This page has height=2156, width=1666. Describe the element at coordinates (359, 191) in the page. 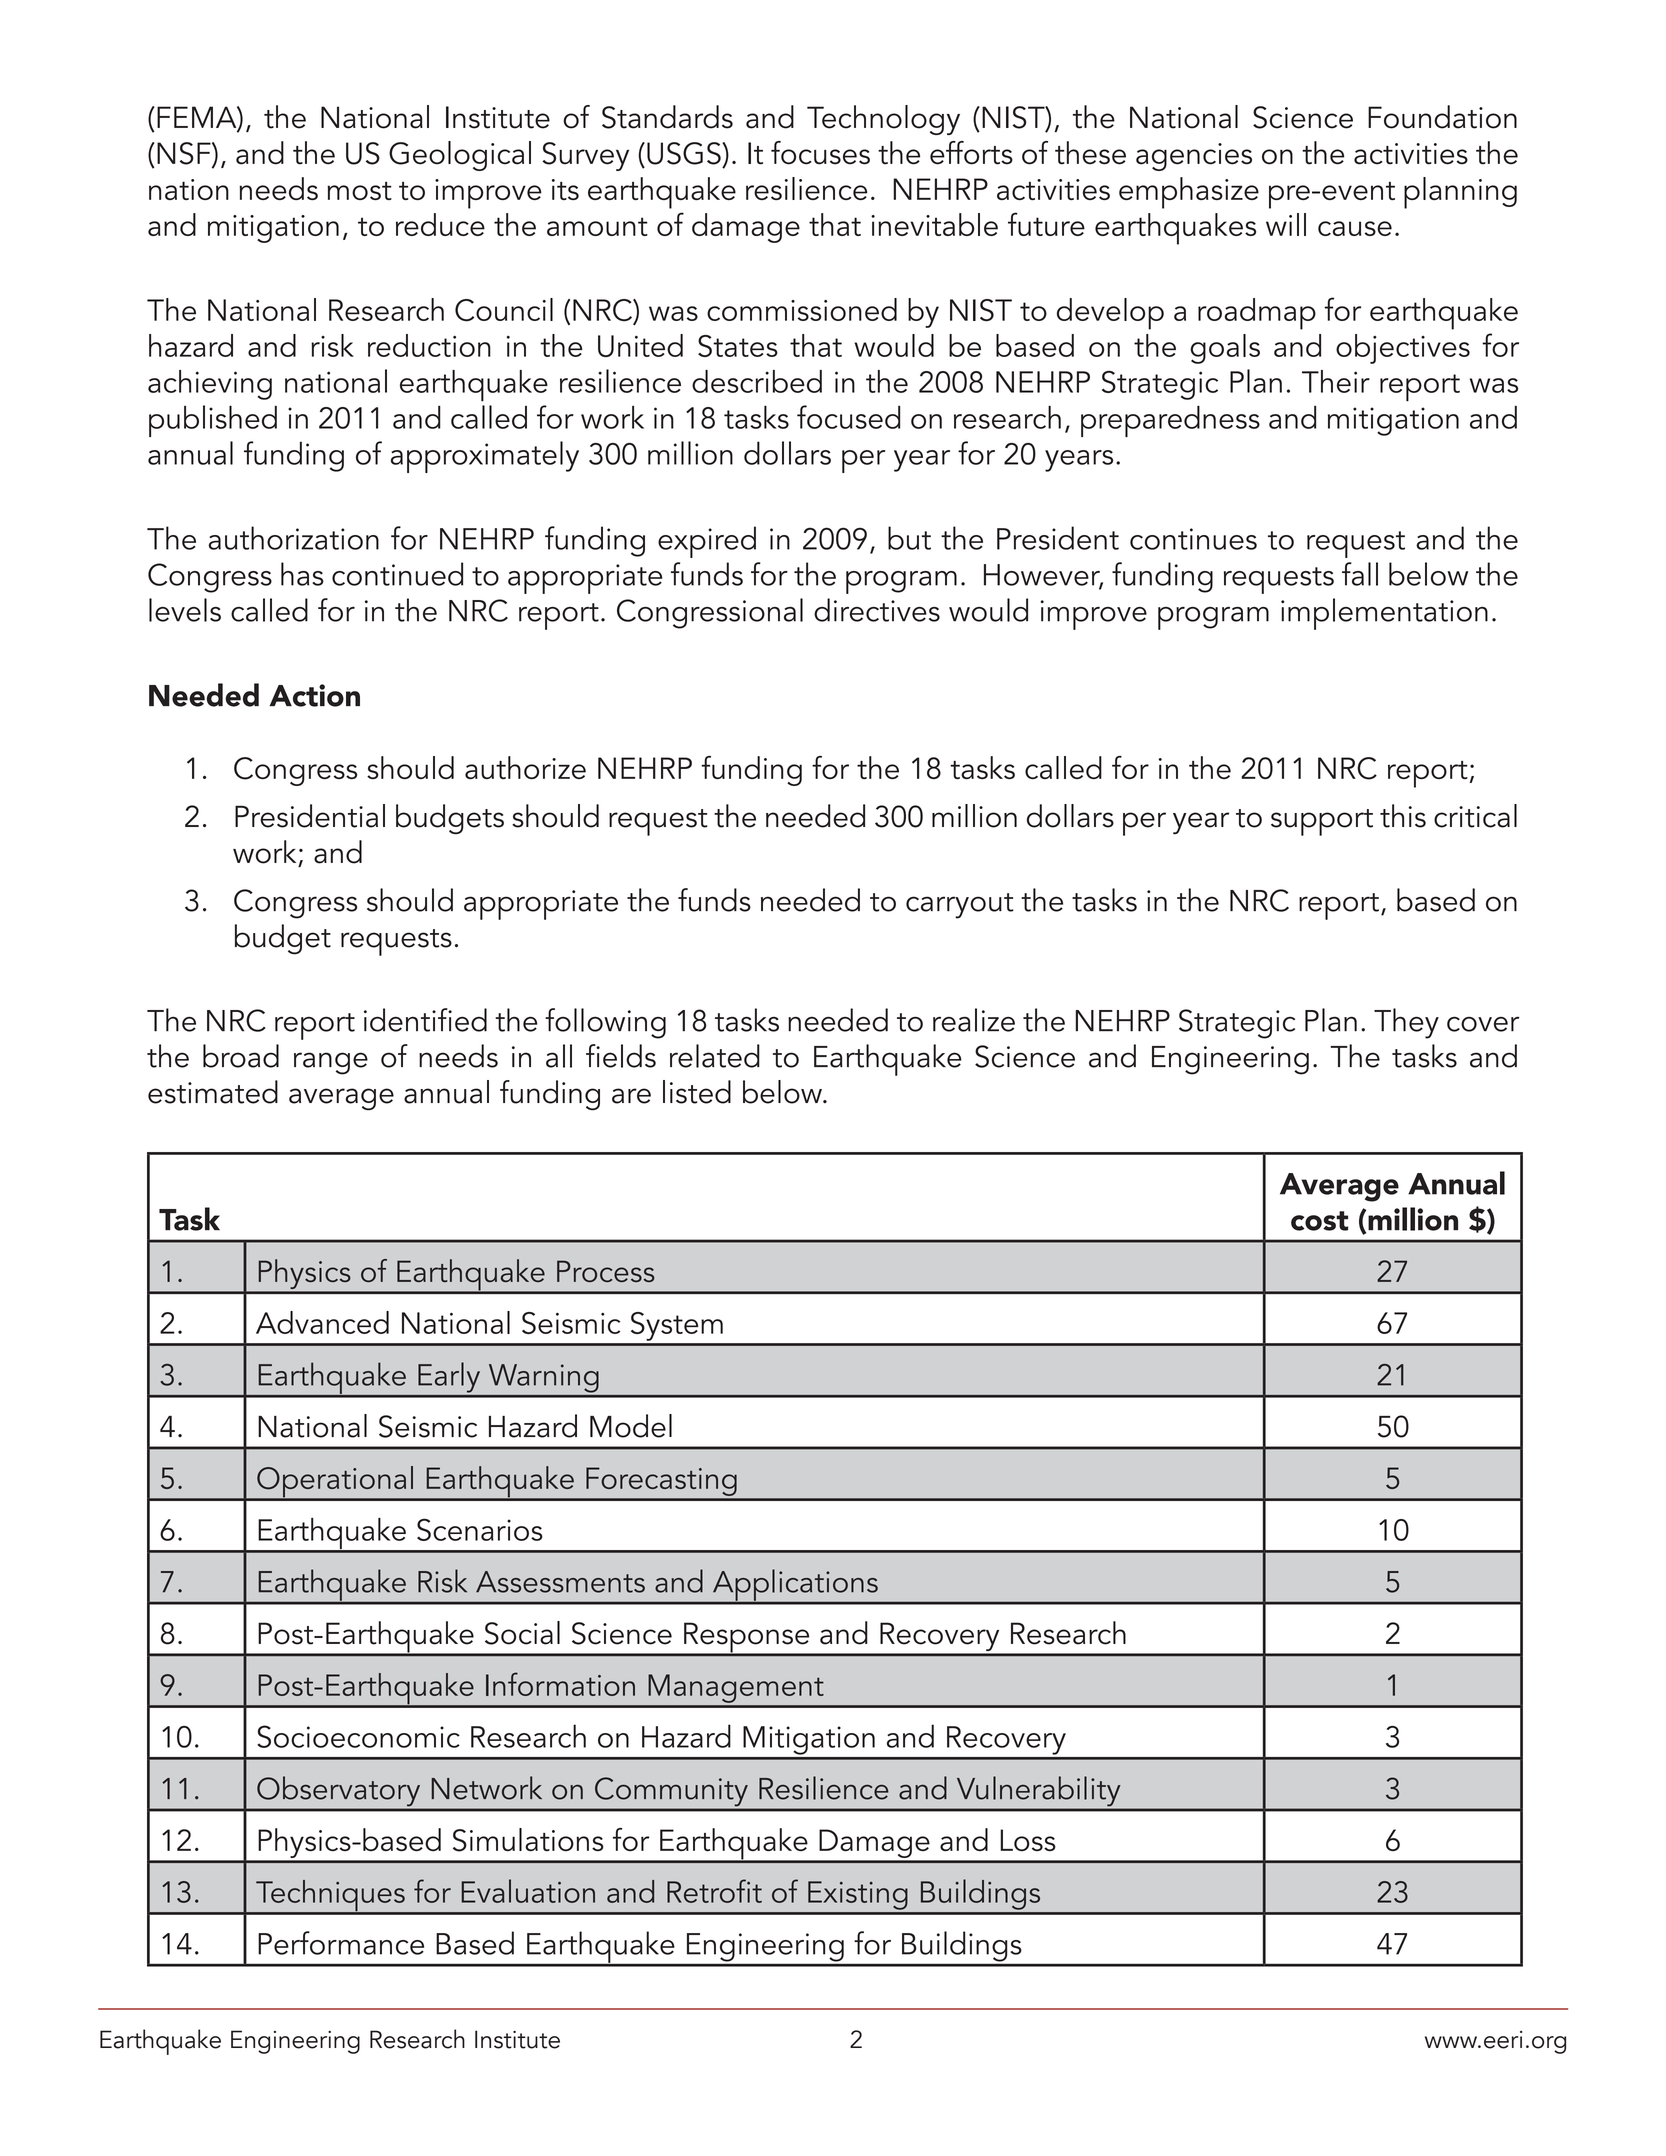

I see `most` at that location.
